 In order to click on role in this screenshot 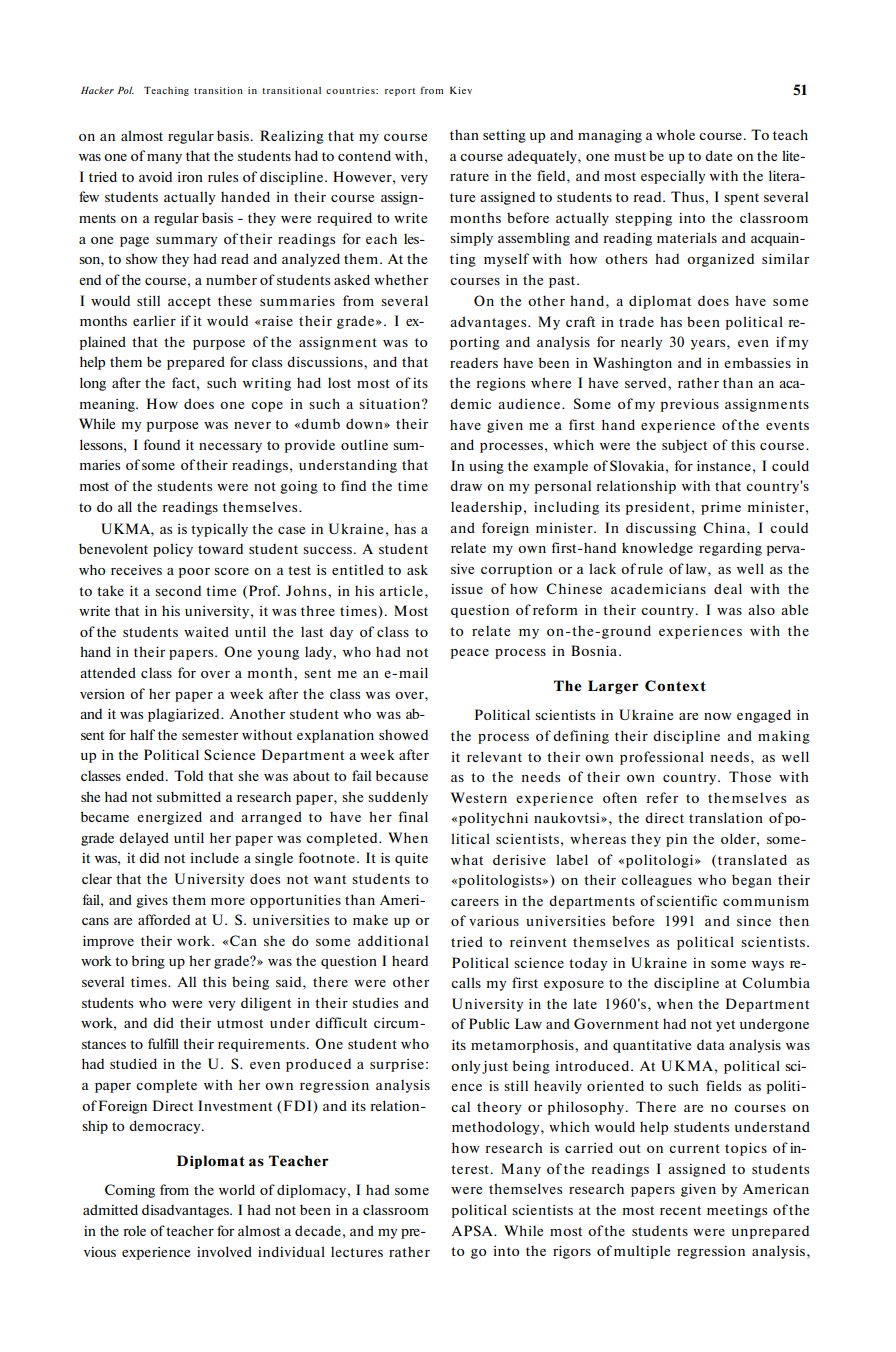, I will do `click(134, 1230)`.
